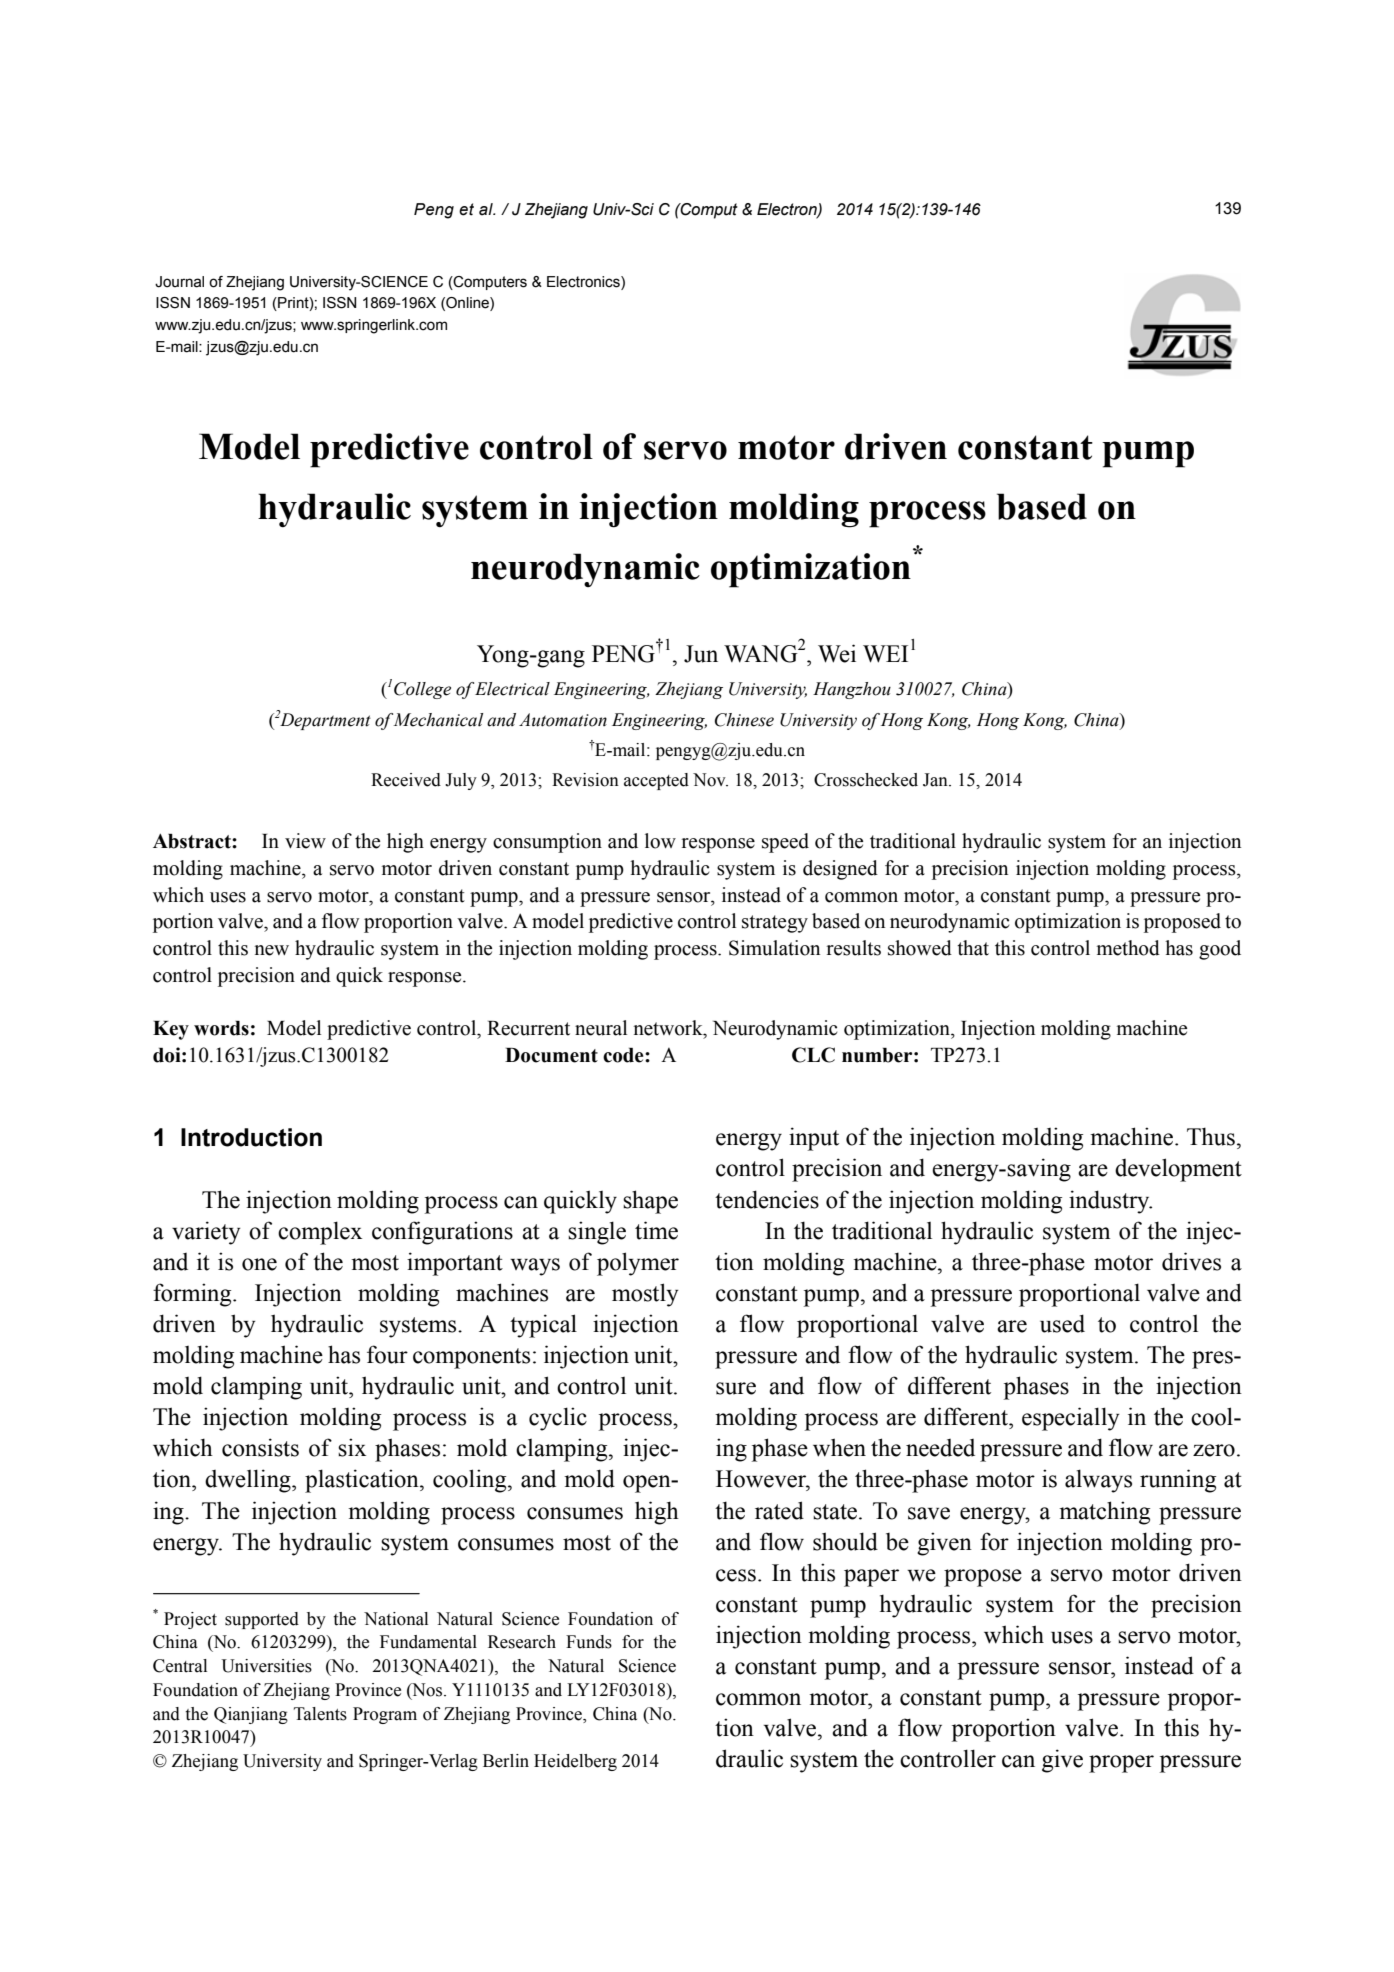 This screenshot has height=1972, width=1394. I want to click on words, so click(221, 1028).
